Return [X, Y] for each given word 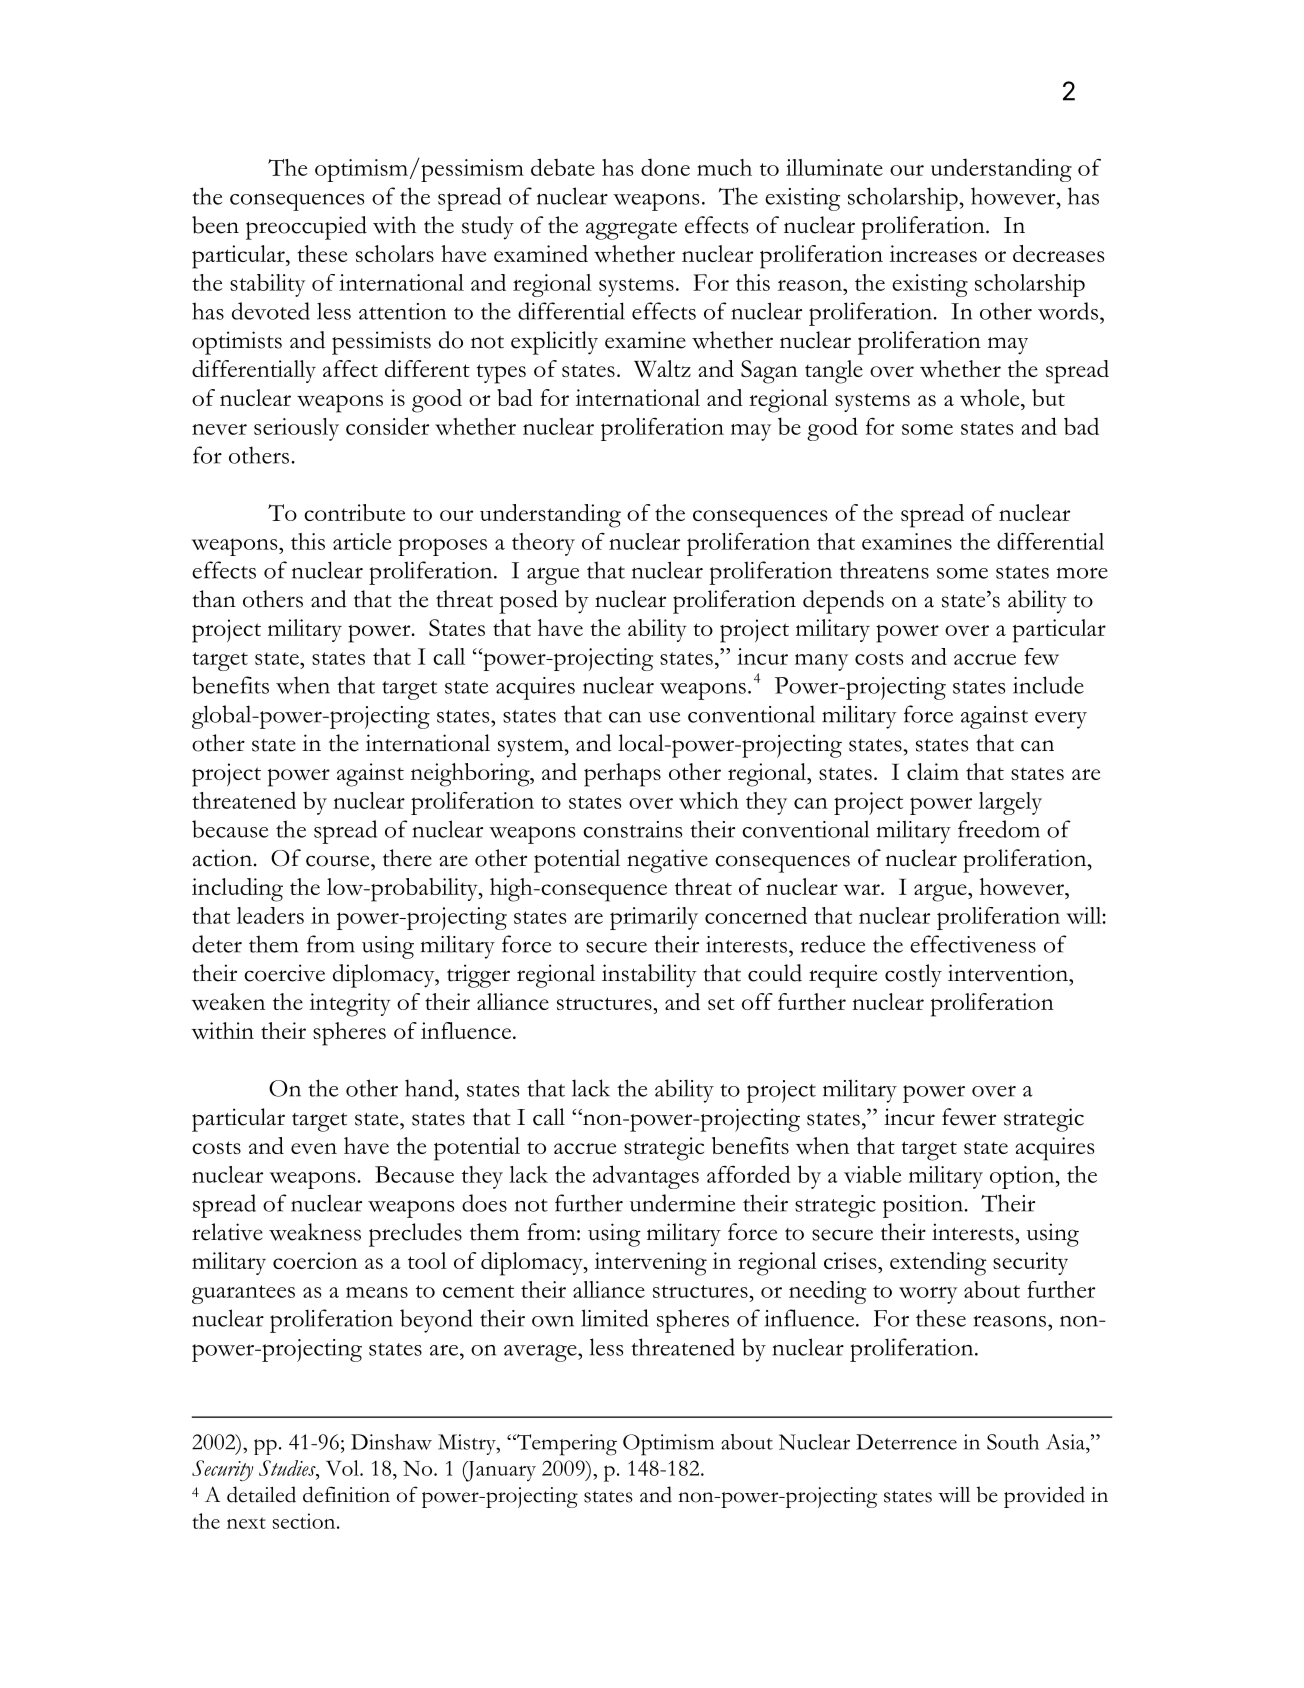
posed [528, 602]
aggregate [631, 230]
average [541, 1353]
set [721, 1003]
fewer [969, 1117]
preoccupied [306, 228]
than [214, 599]
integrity [350, 1005]
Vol [343, 1468]
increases [933, 253]
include [1048, 685]
